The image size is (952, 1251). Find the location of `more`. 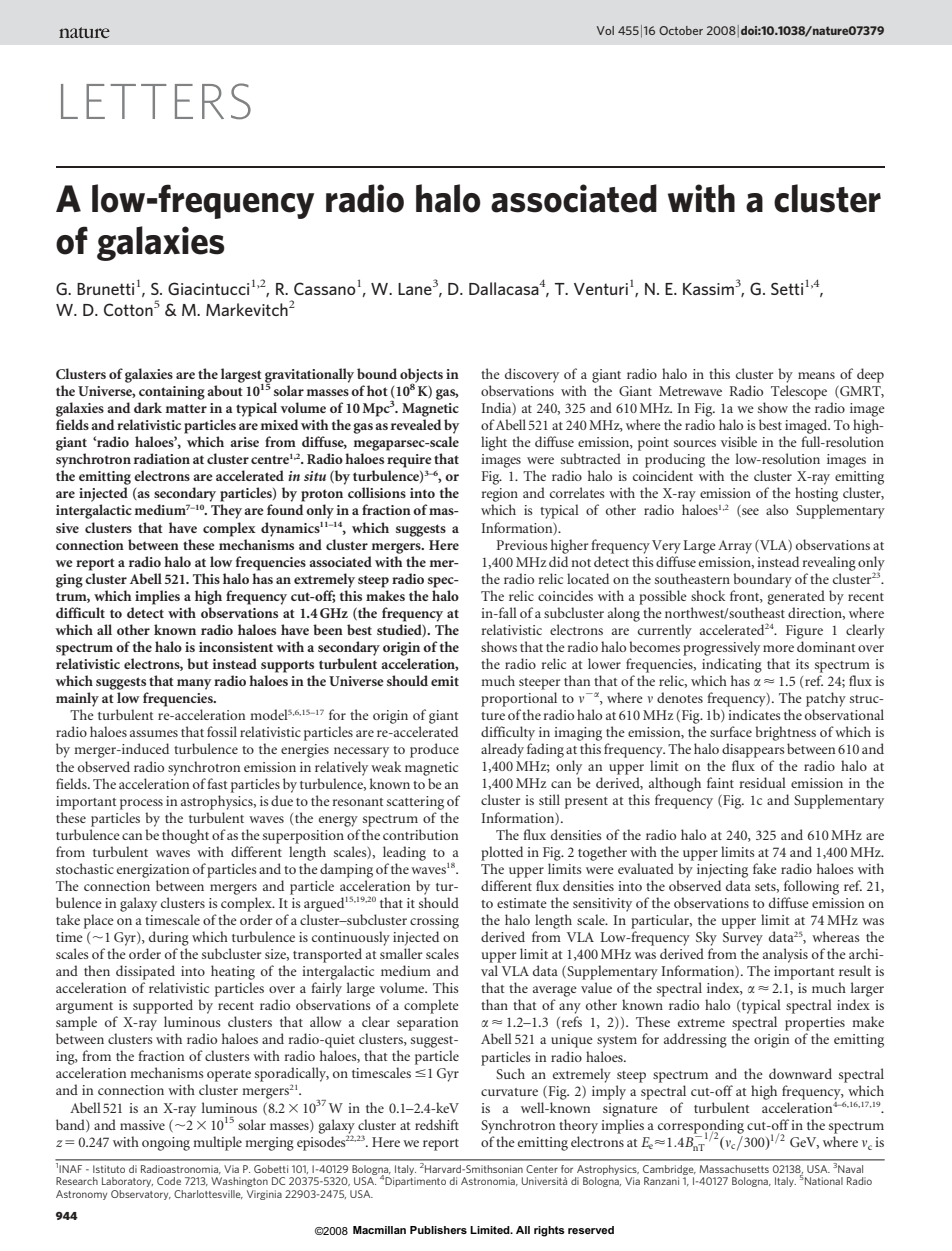

more is located at coordinates (778, 648).
